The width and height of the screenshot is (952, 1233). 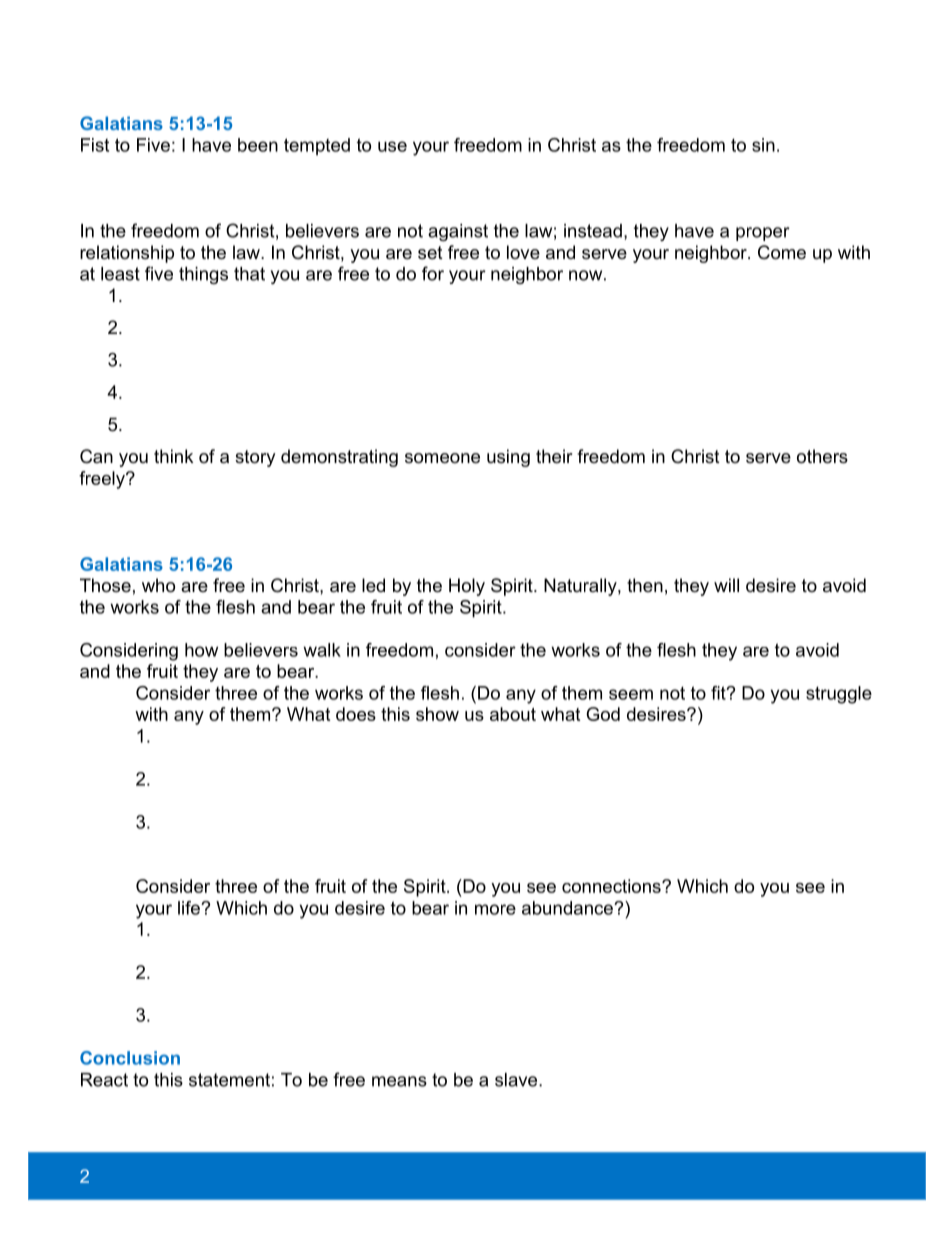 What do you see at coordinates (158, 585) in the screenshot?
I see `who` at bounding box center [158, 585].
